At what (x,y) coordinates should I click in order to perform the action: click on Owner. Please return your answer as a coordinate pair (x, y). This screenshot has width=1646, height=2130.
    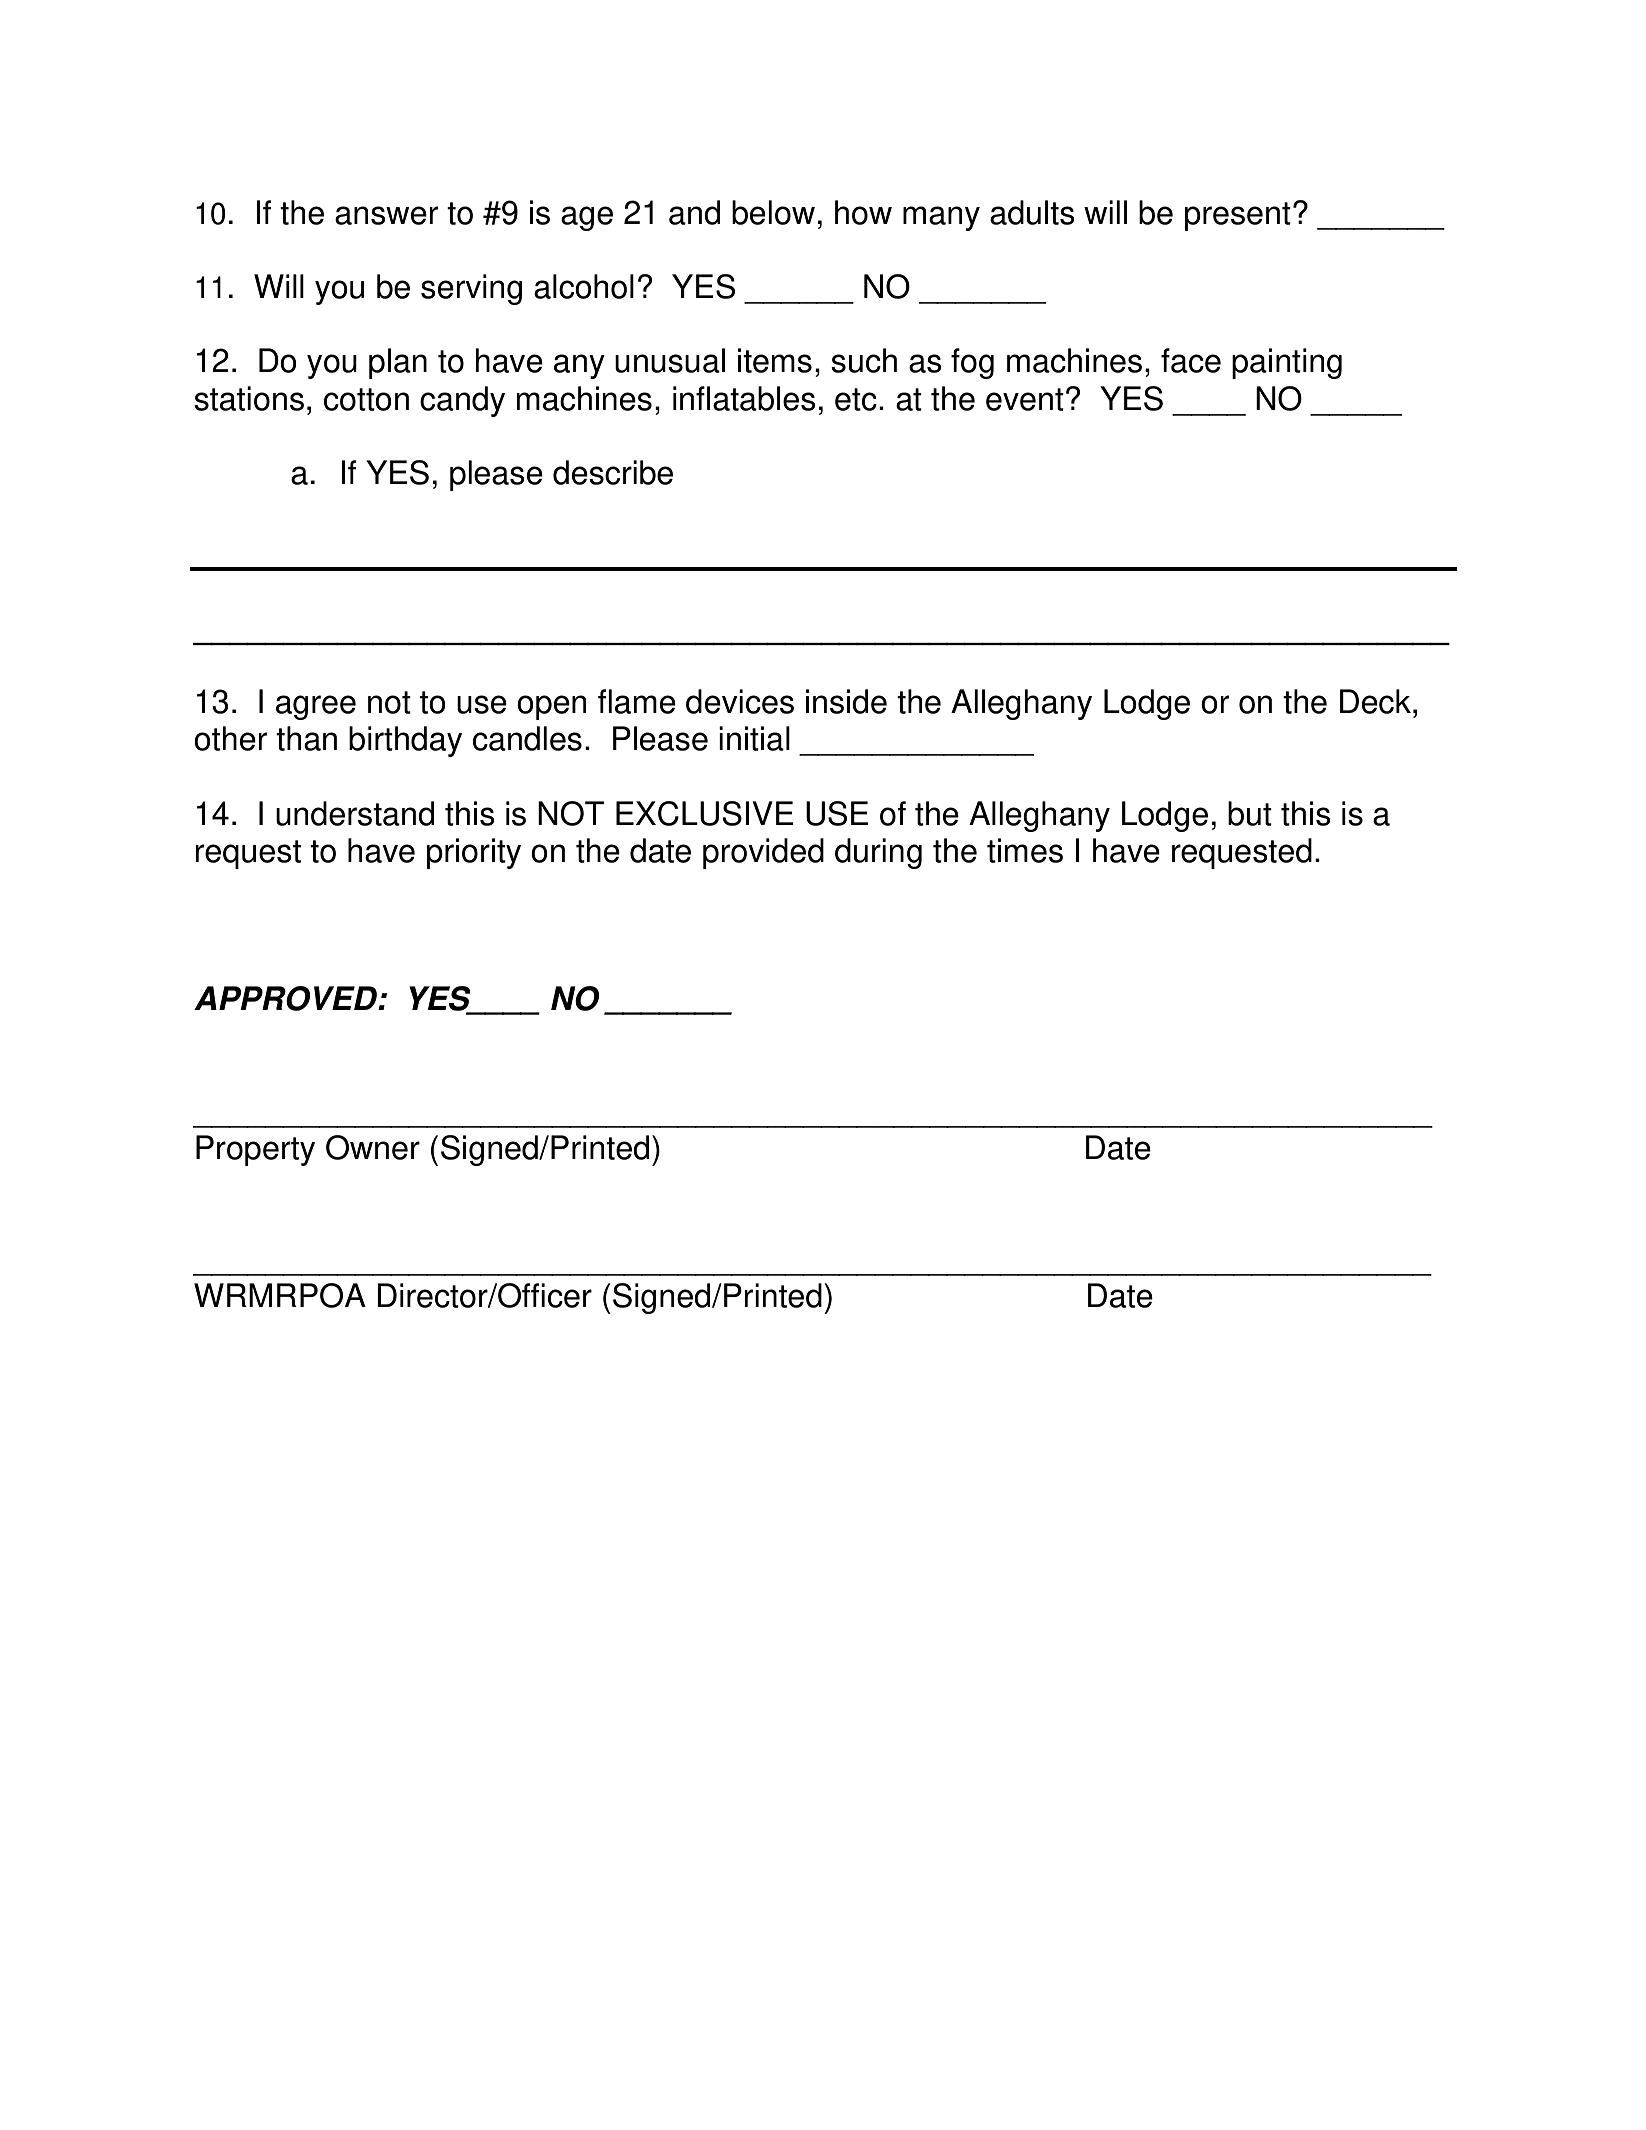
    Looking at the image, I should click on (373, 1147).
